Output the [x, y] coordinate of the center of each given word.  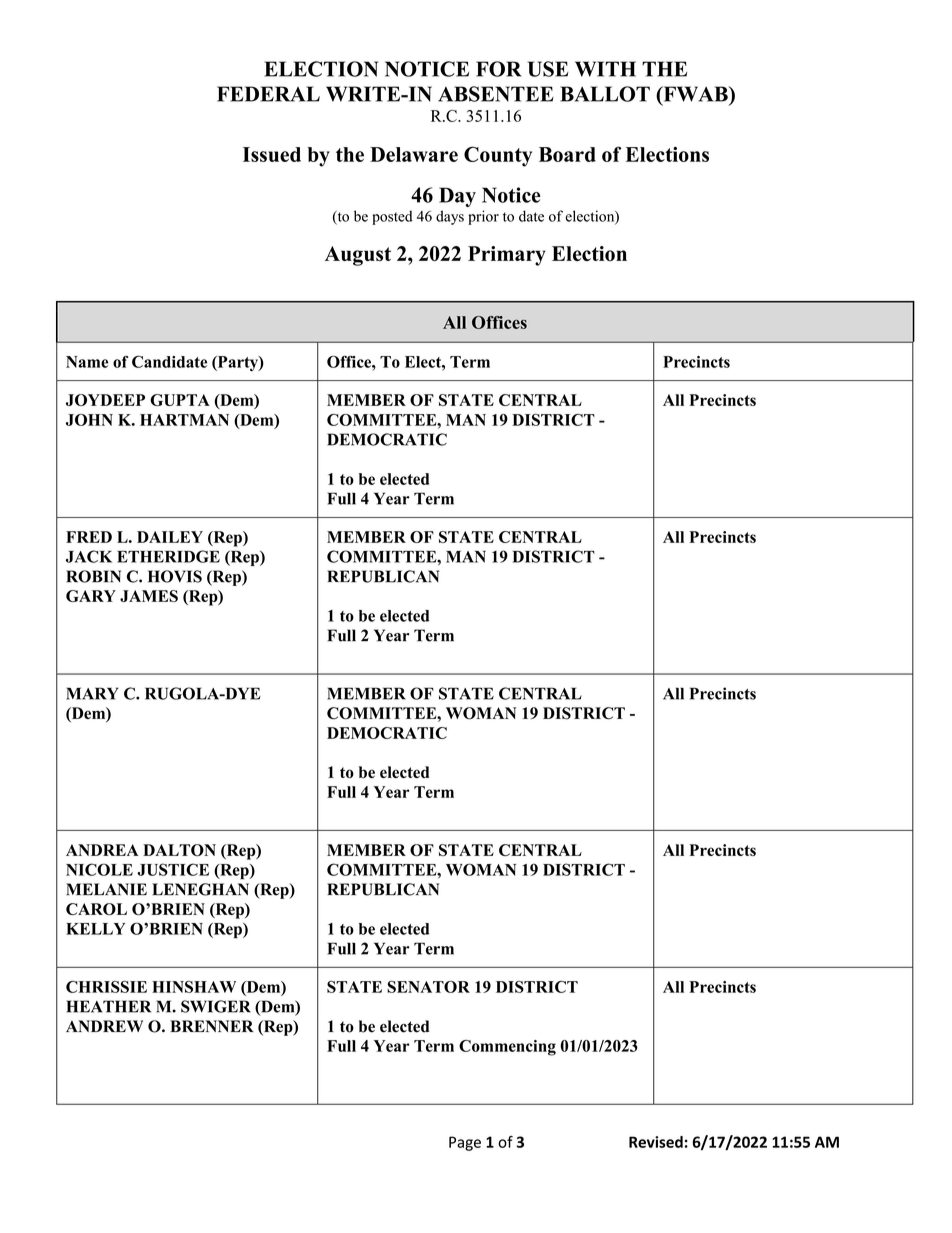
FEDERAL [268, 94]
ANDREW [104, 1026]
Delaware [414, 154]
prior [483, 217]
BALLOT [605, 94]
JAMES [149, 596]
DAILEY [170, 537]
